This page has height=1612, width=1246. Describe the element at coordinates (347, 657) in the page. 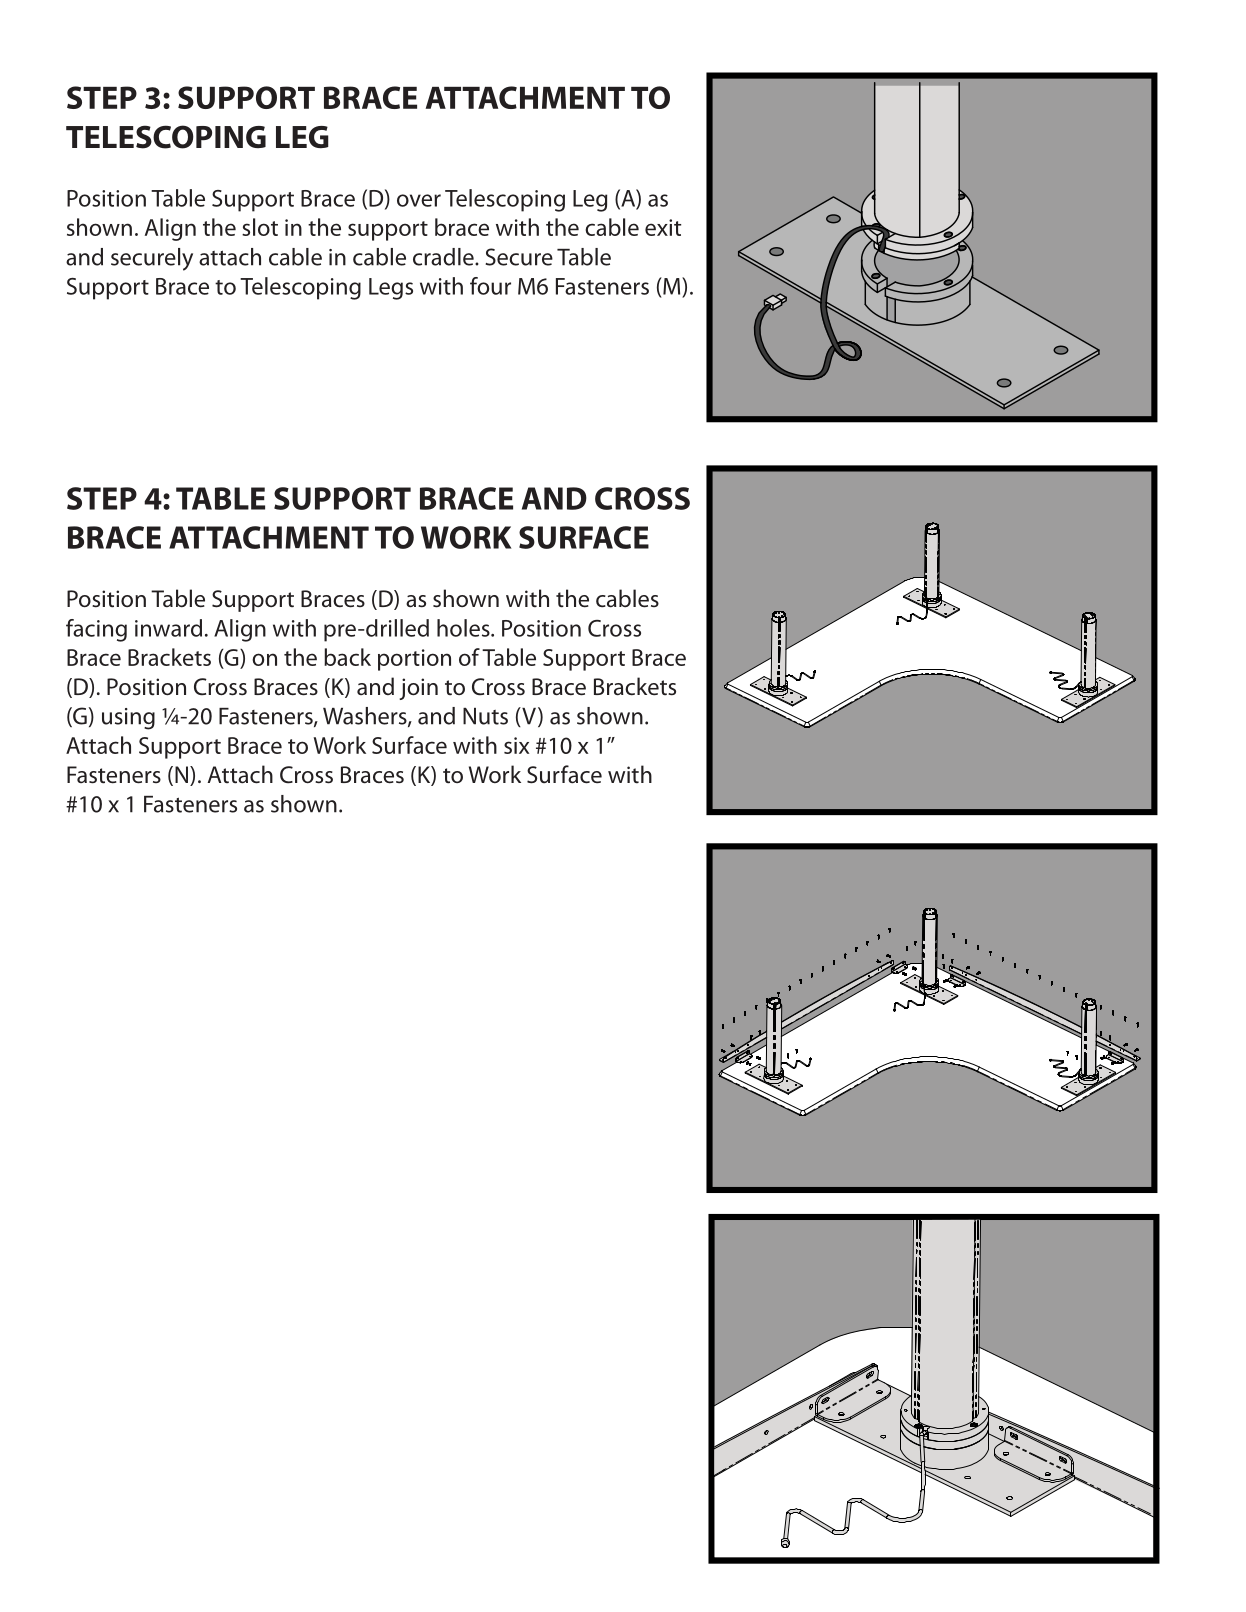

I see `back` at that location.
